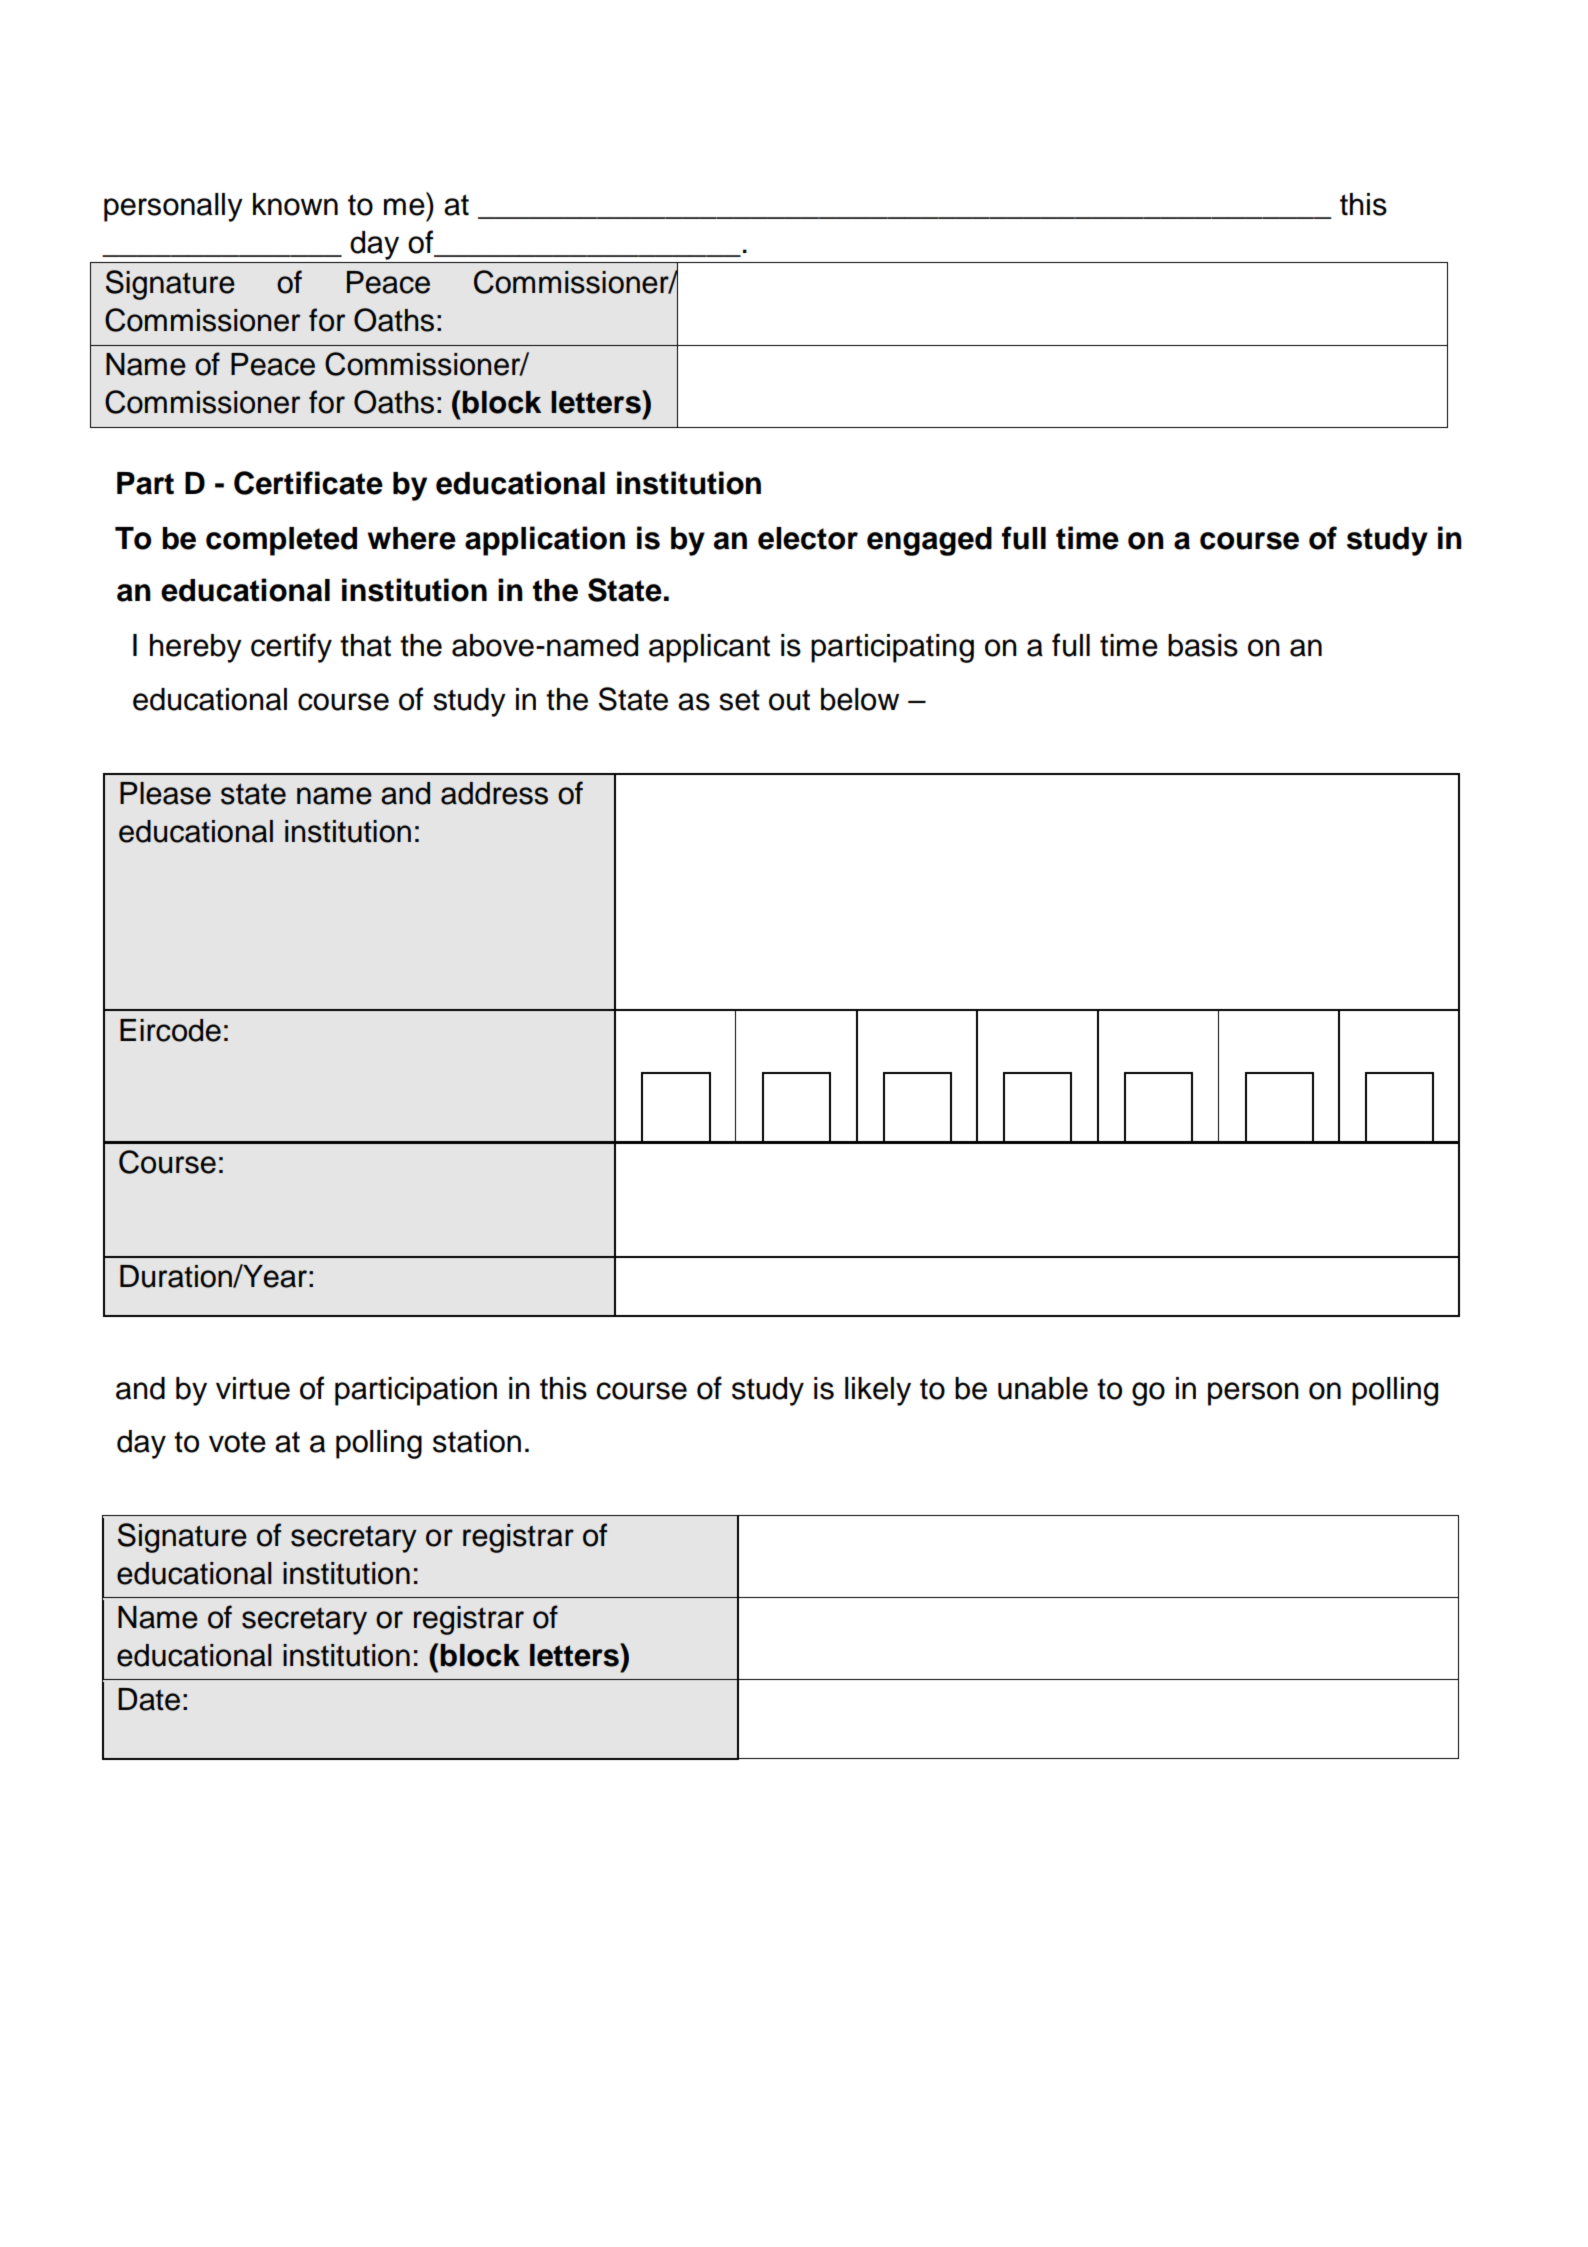  I want to click on likely, so click(878, 1391).
